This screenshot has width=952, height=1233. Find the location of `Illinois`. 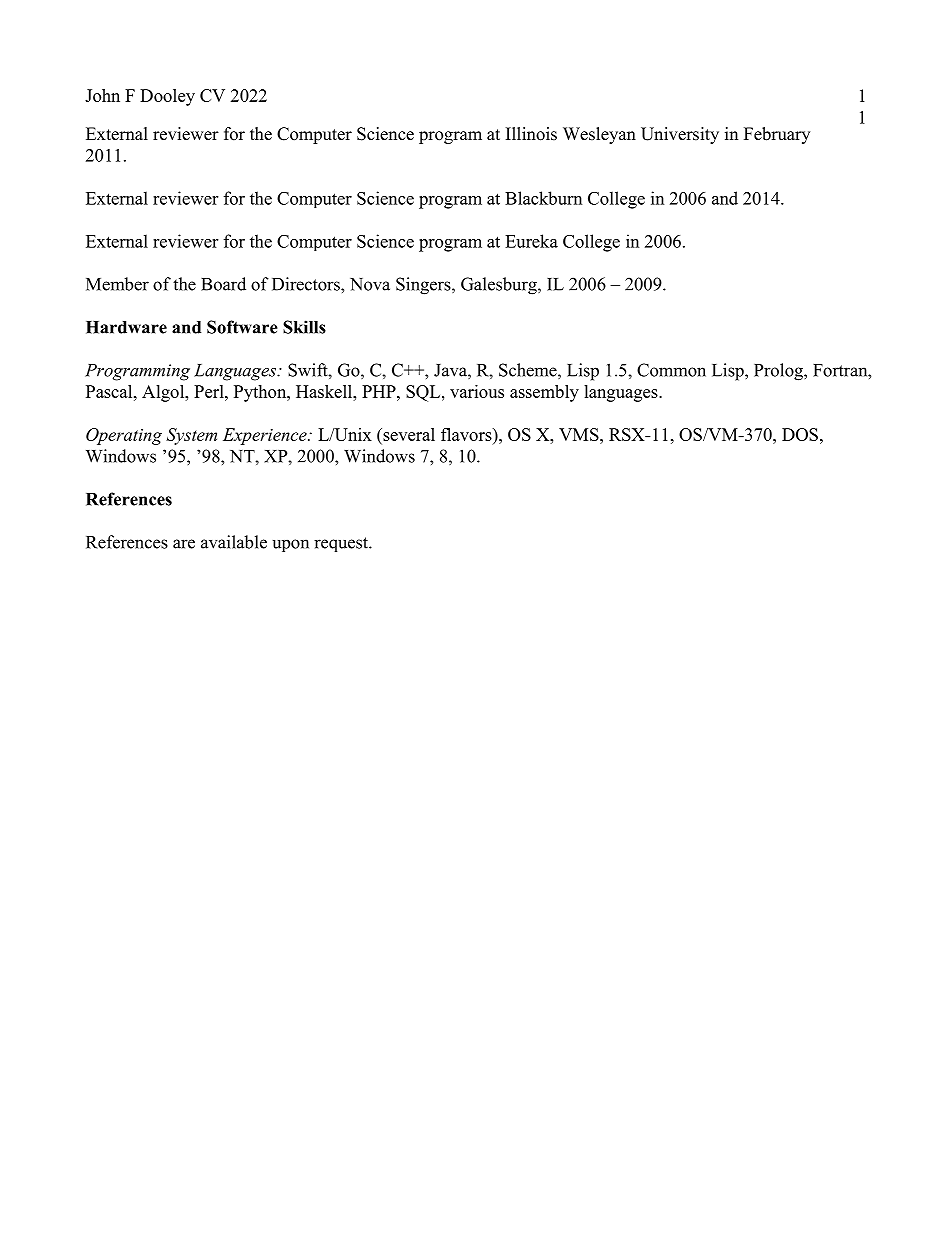

Illinois is located at coordinates (531, 134).
